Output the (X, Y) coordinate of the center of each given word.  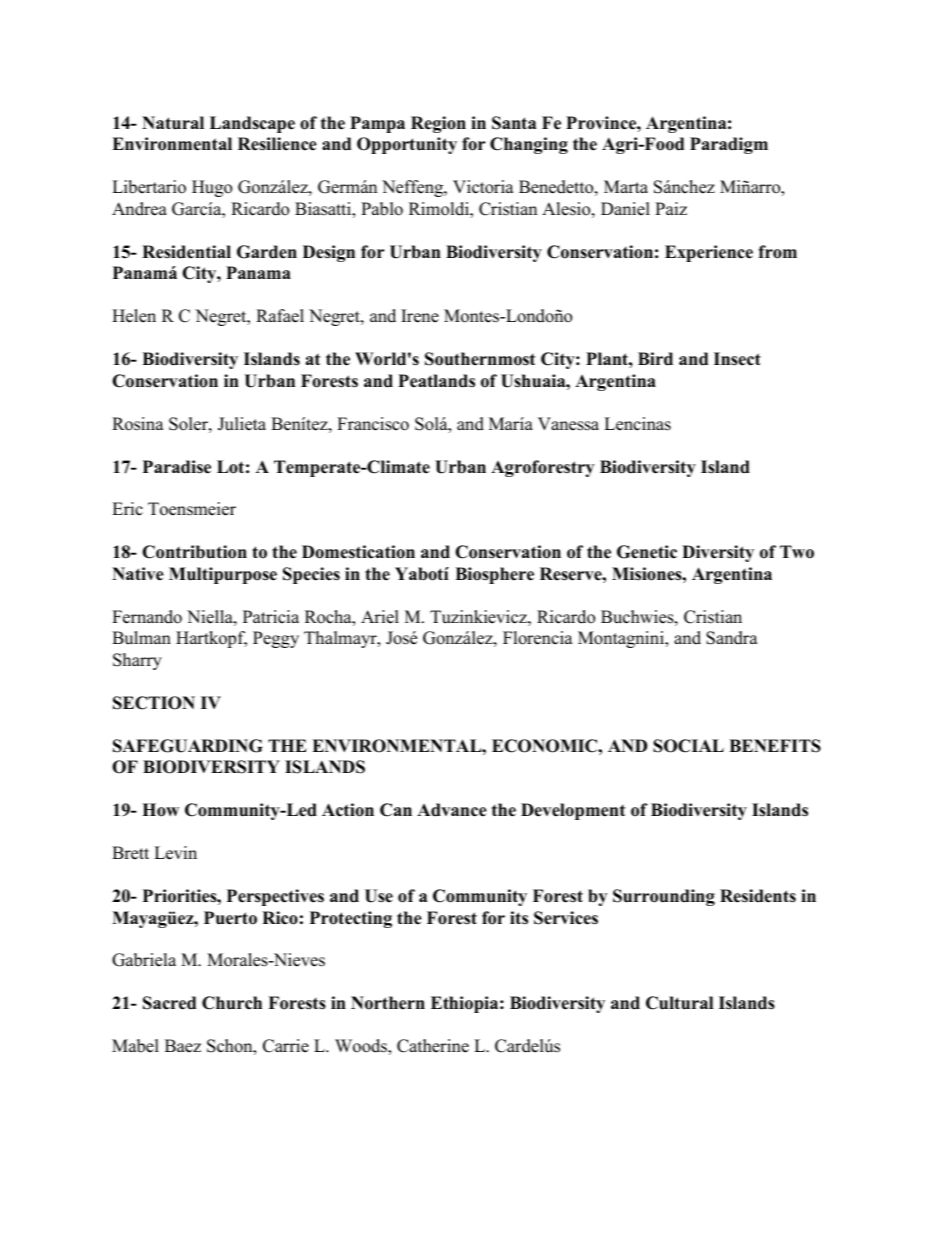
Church (232, 1003)
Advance (452, 810)
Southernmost (480, 359)
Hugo (212, 188)
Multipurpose (223, 575)
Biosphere (494, 575)
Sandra (732, 638)
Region (438, 124)
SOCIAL (688, 746)
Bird (655, 359)
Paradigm (729, 145)
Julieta (242, 424)
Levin (175, 853)
